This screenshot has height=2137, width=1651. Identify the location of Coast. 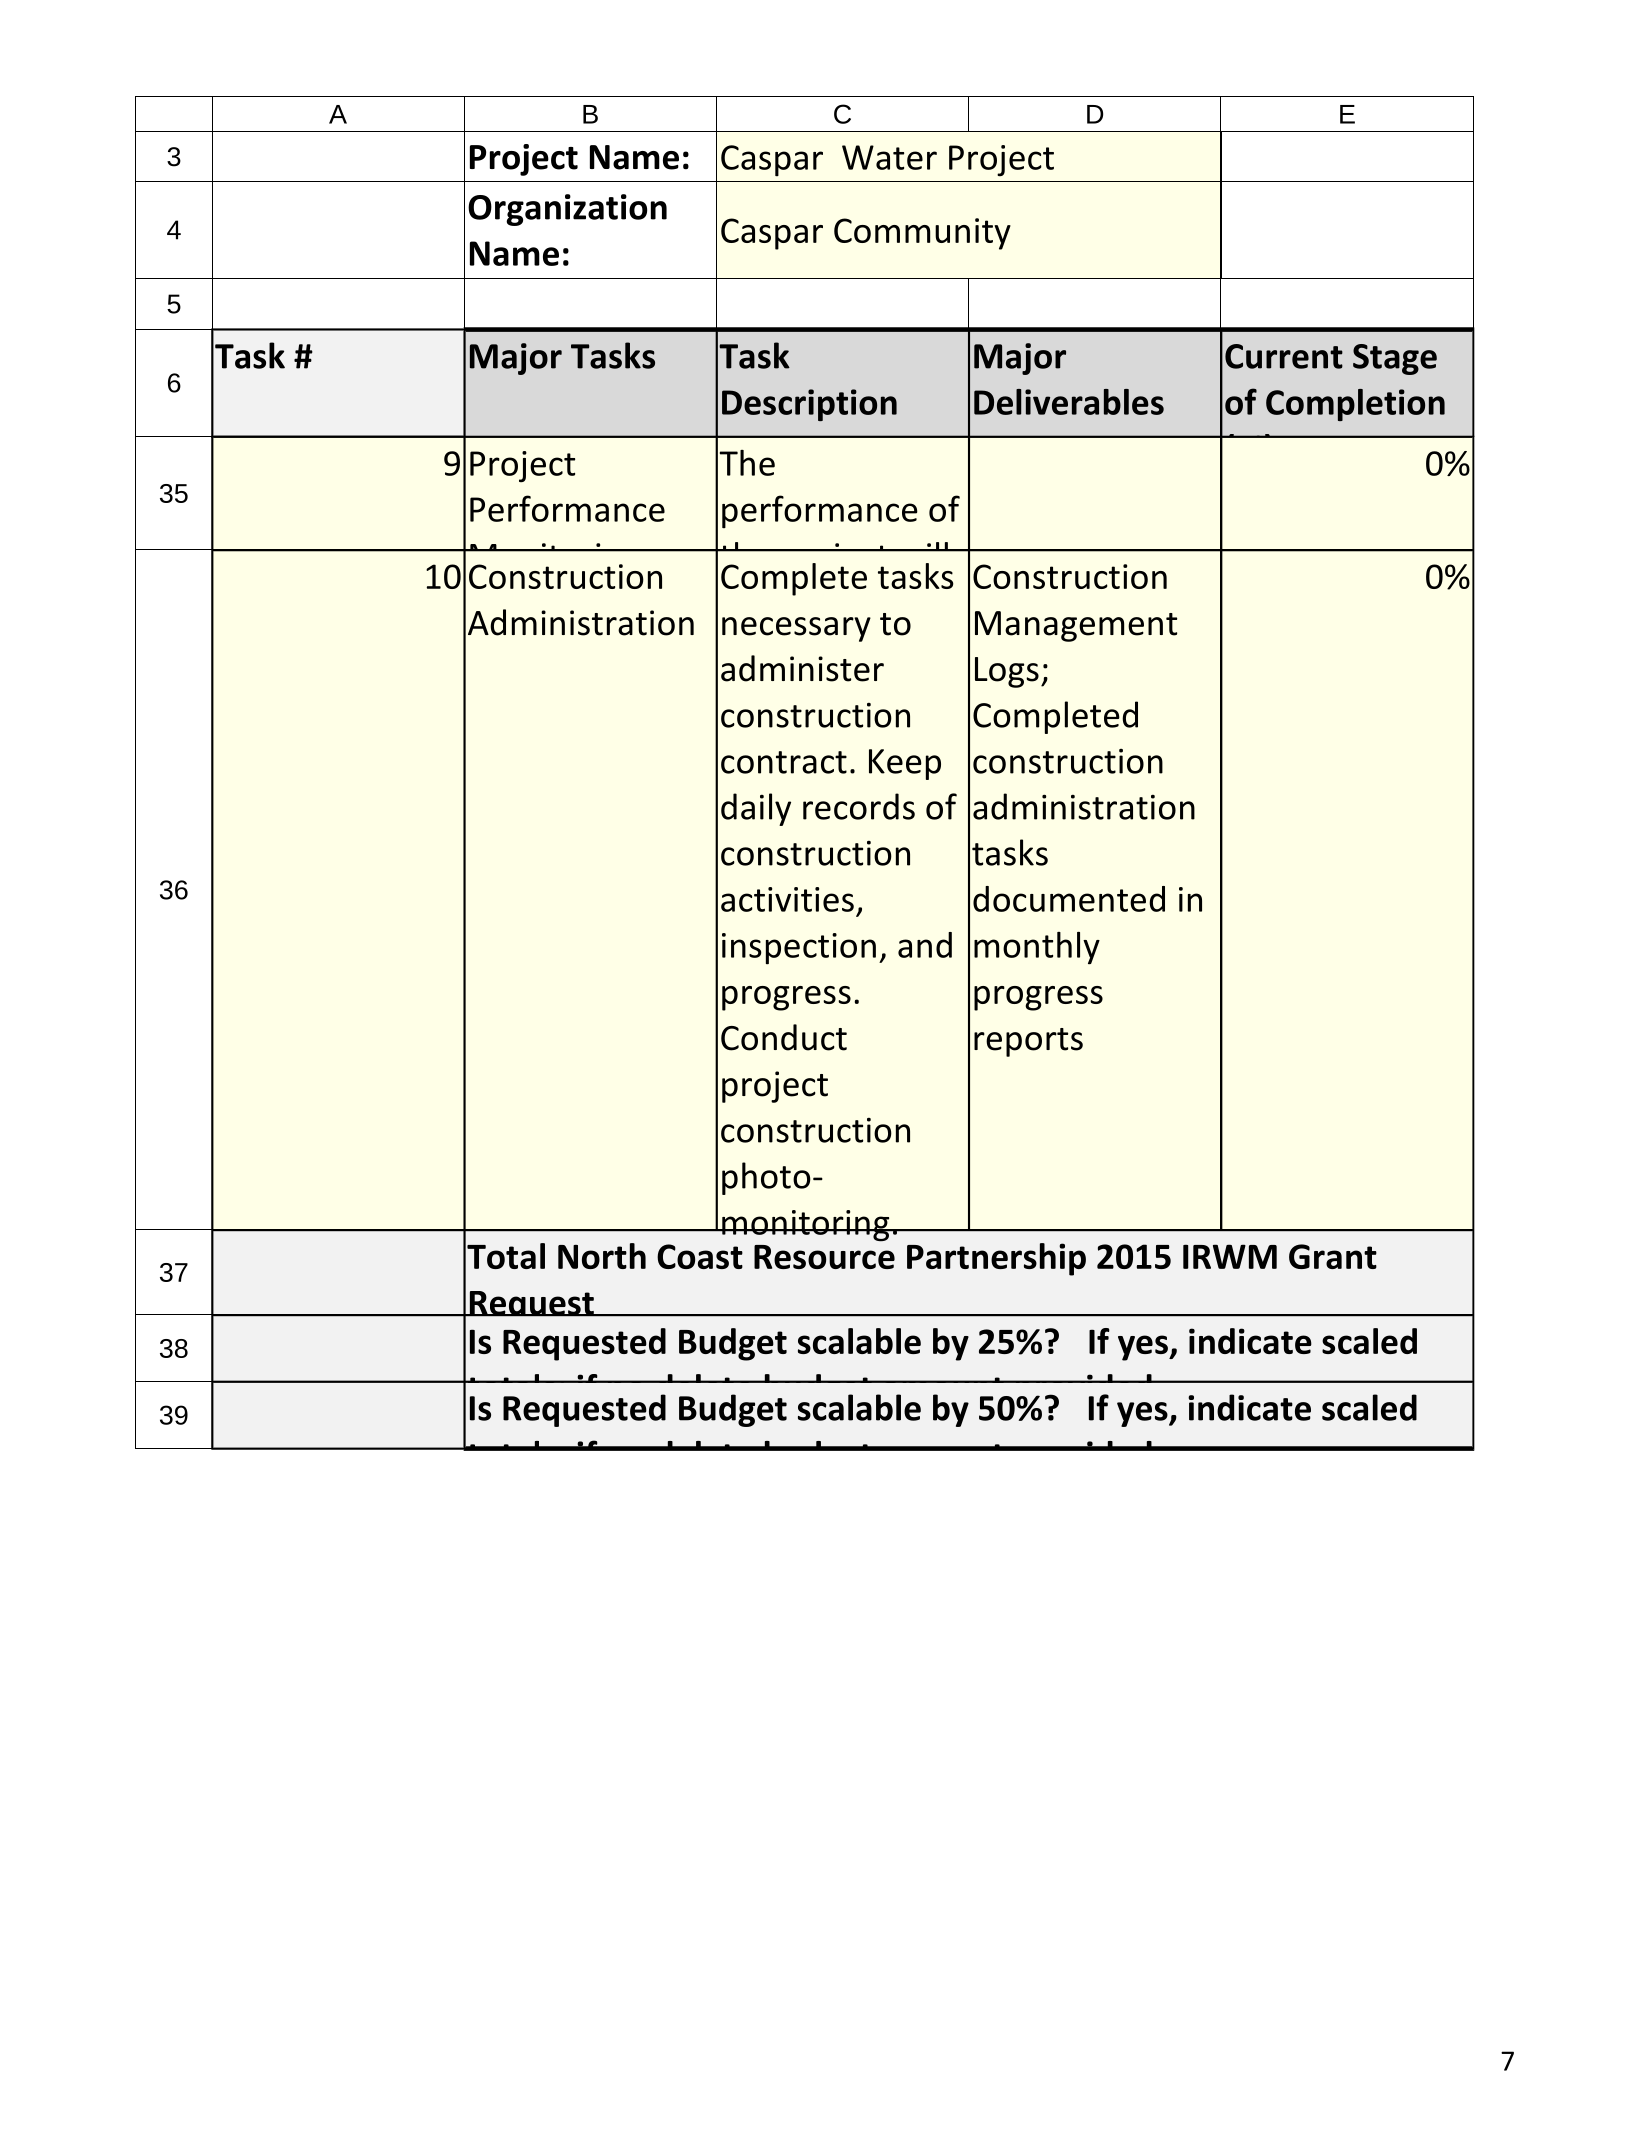
(700, 1256).
